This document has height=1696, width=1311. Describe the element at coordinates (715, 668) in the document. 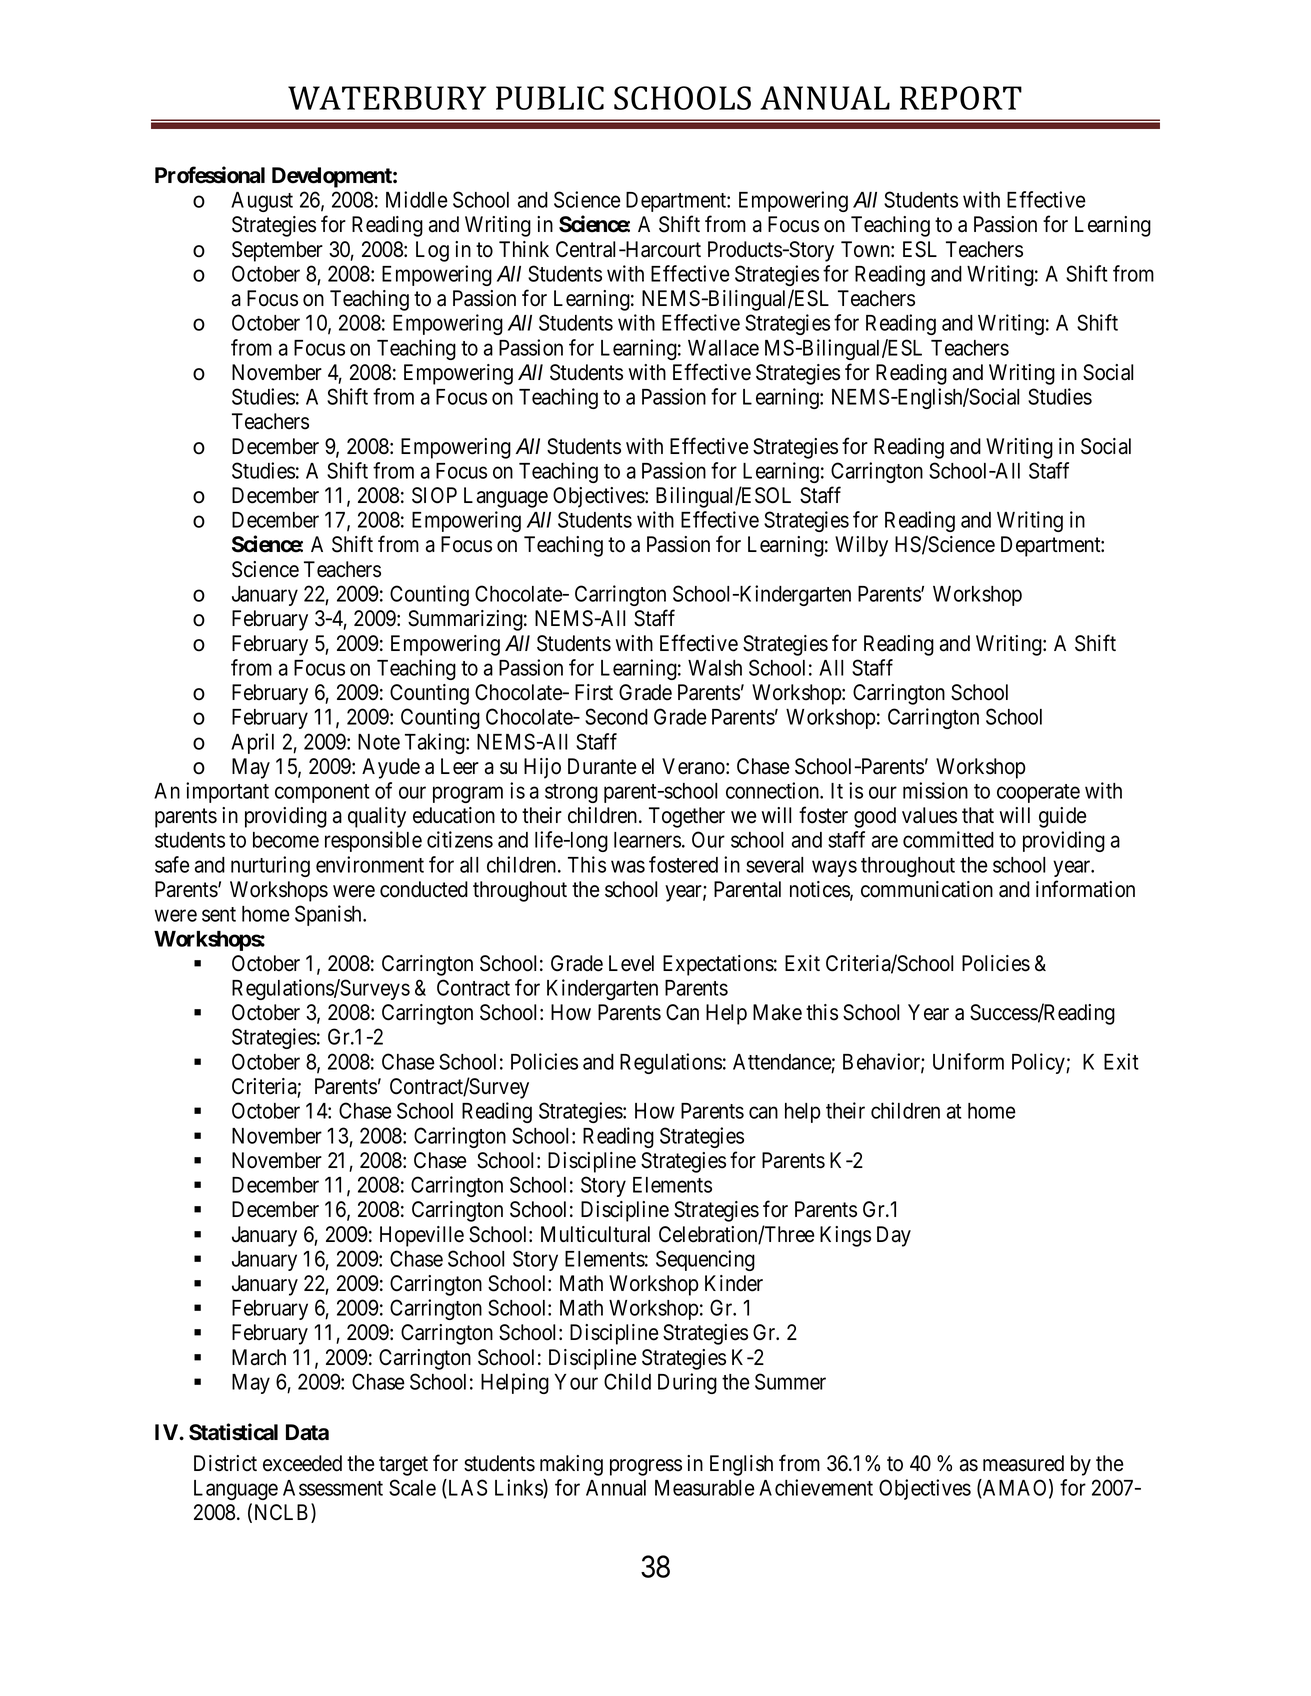

I see `Walsh` at that location.
